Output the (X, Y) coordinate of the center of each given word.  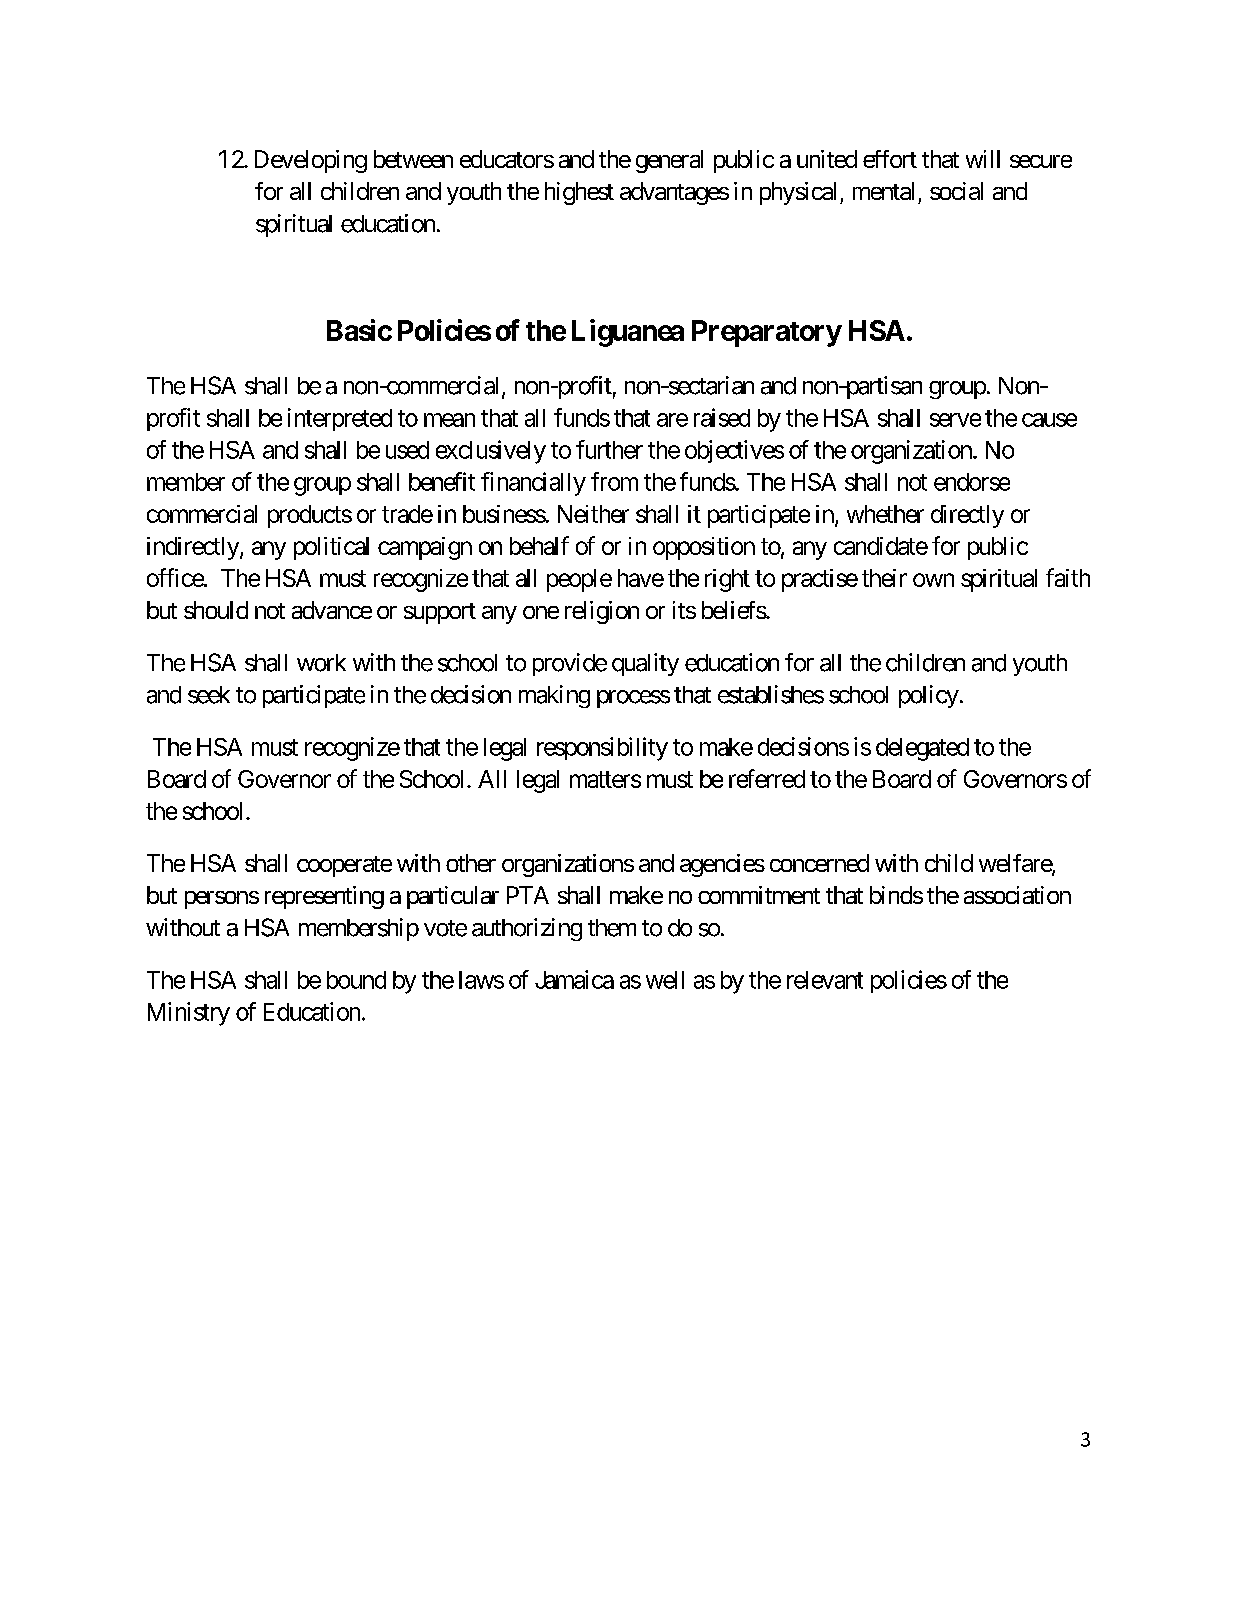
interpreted (340, 419)
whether (885, 514)
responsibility (602, 749)
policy (929, 696)
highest (579, 193)
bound (356, 980)
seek (209, 695)
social (956, 191)
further (609, 449)
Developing (311, 161)
